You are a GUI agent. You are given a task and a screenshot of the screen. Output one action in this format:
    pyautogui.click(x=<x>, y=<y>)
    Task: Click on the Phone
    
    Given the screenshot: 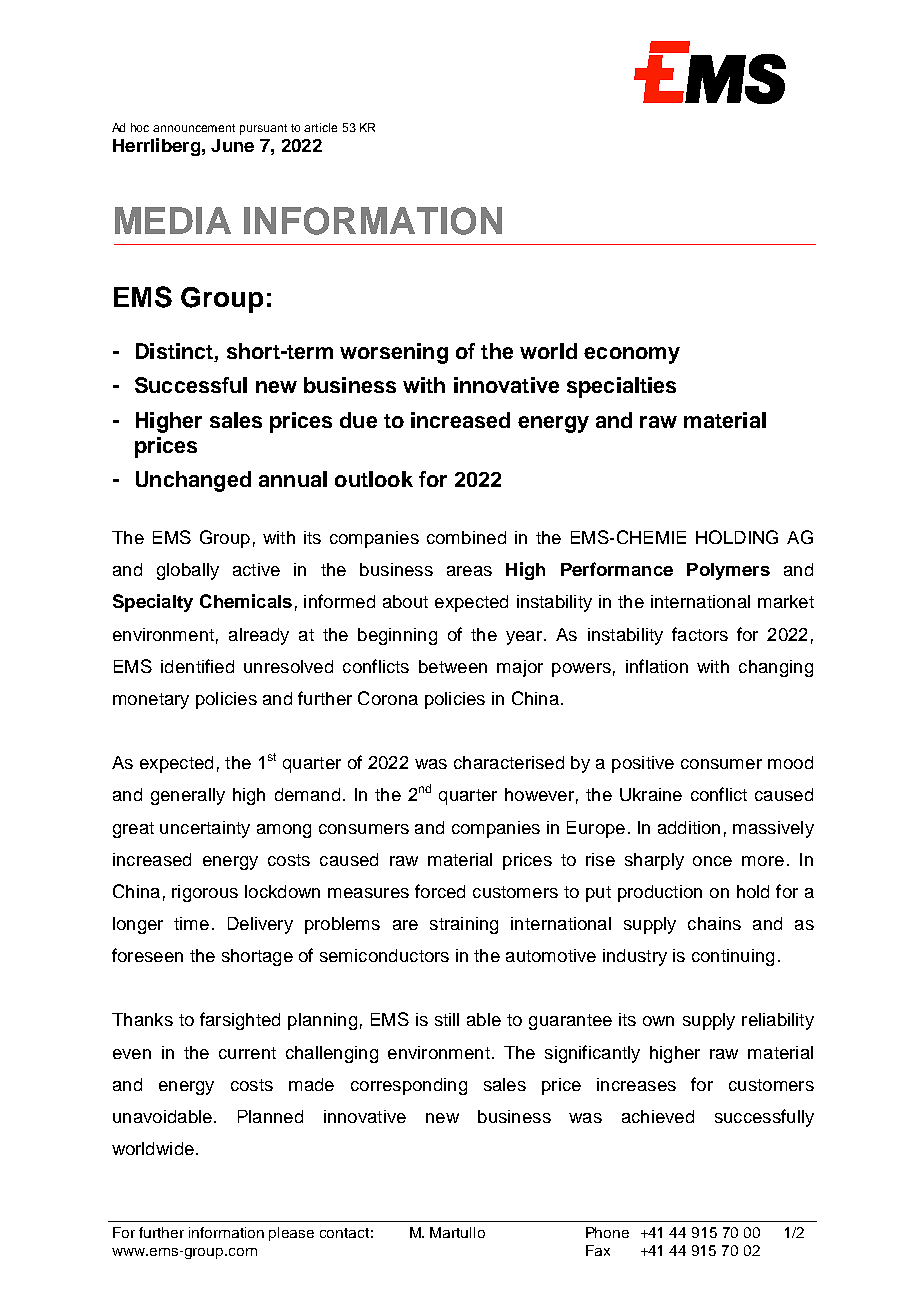 What is the action you would take?
    pyautogui.click(x=607, y=1232)
